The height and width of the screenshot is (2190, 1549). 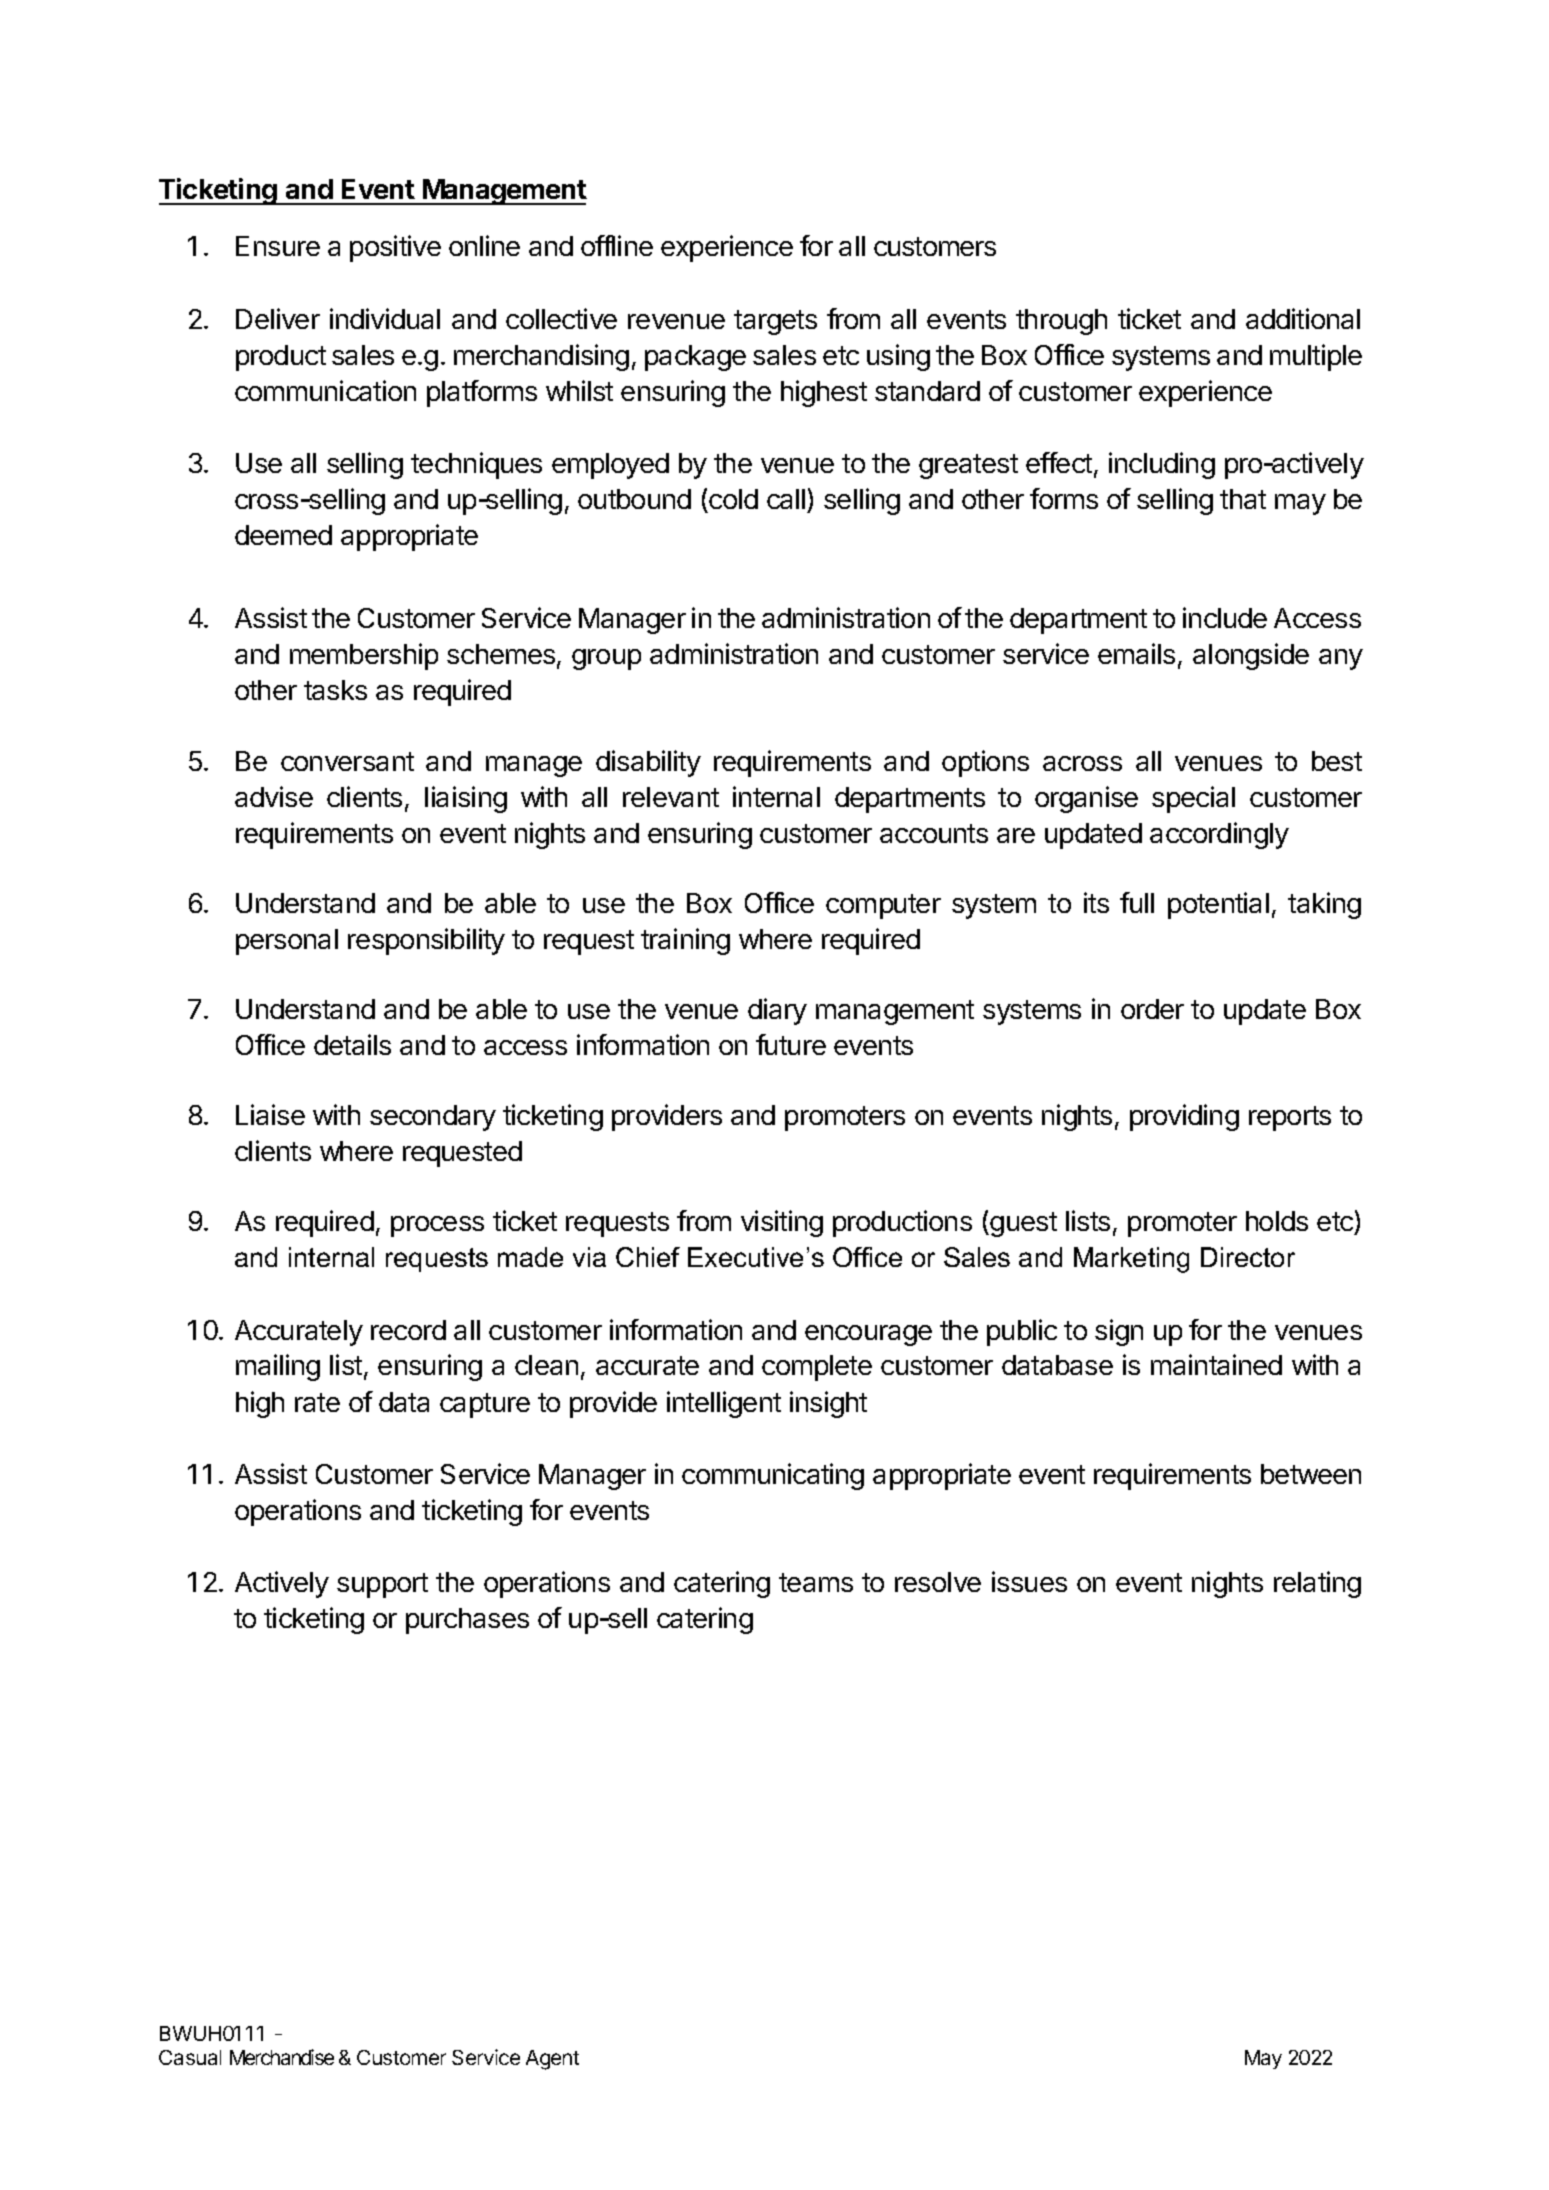 I want to click on disability, so click(x=648, y=763).
